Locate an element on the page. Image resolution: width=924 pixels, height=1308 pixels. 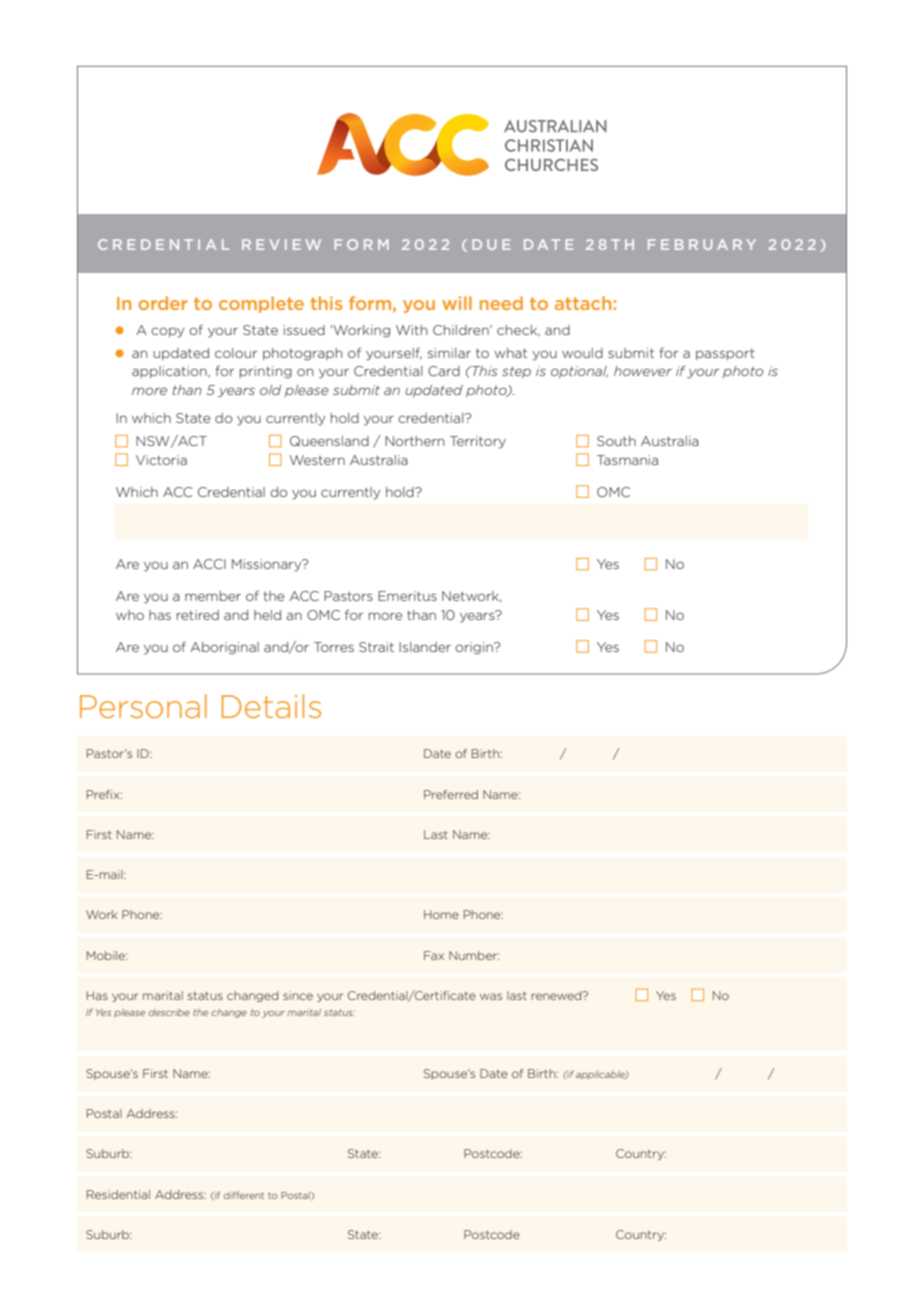
however is located at coordinates (643, 371).
